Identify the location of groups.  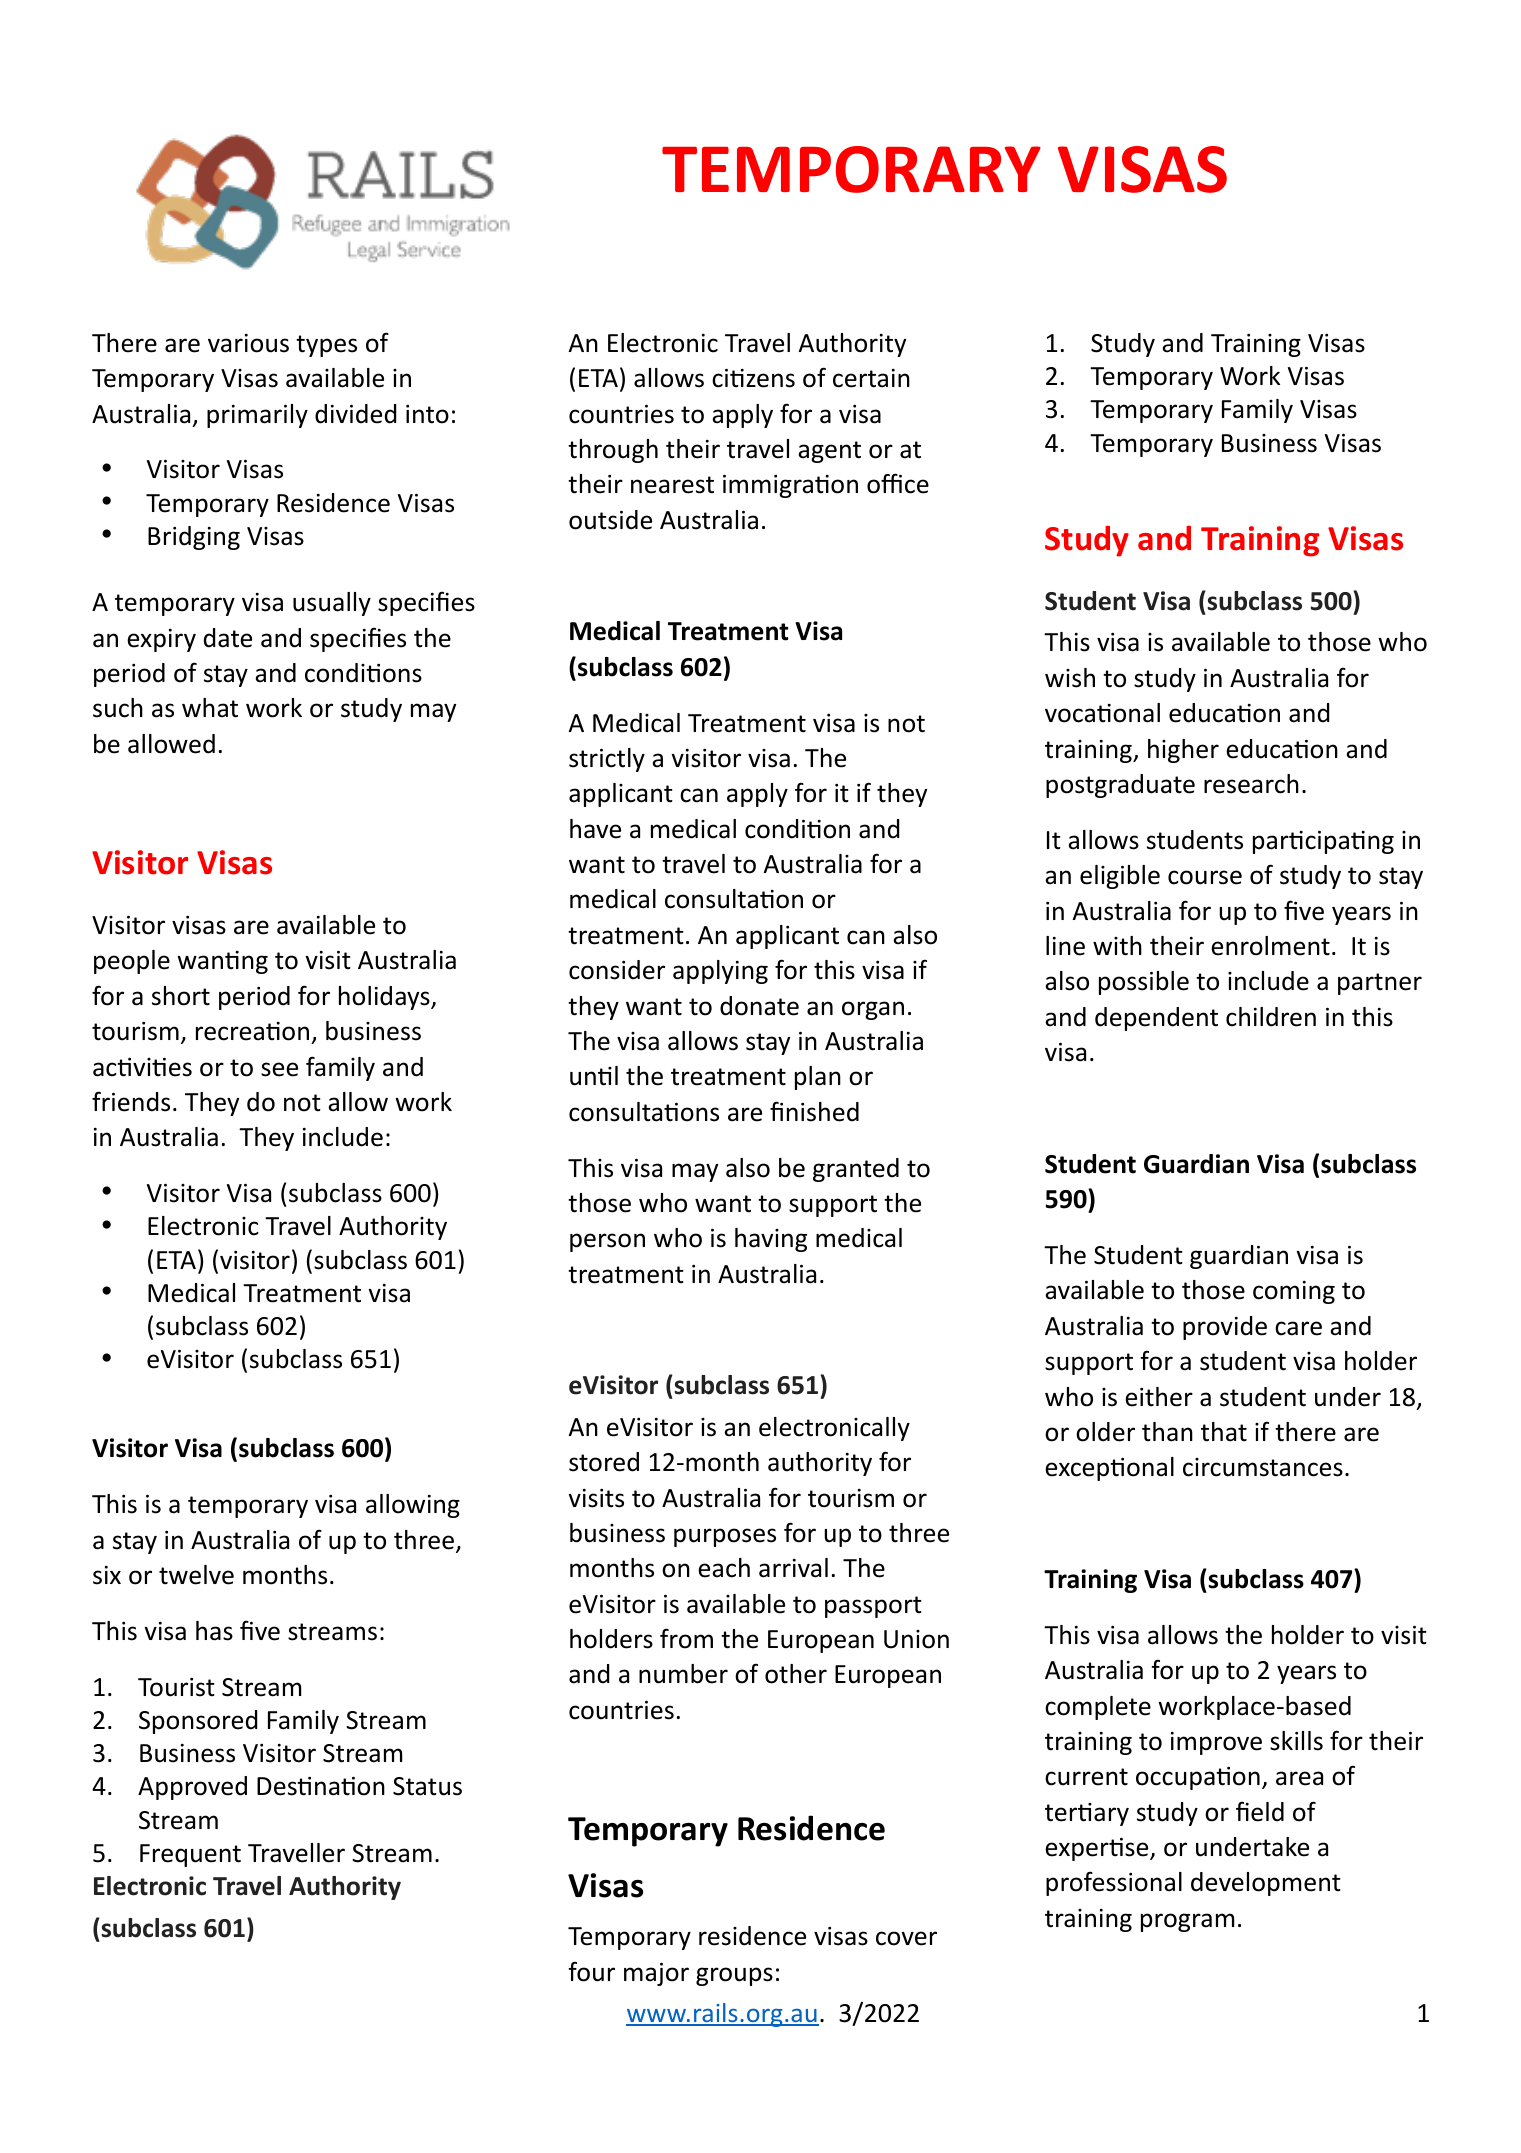
(734, 1976).
